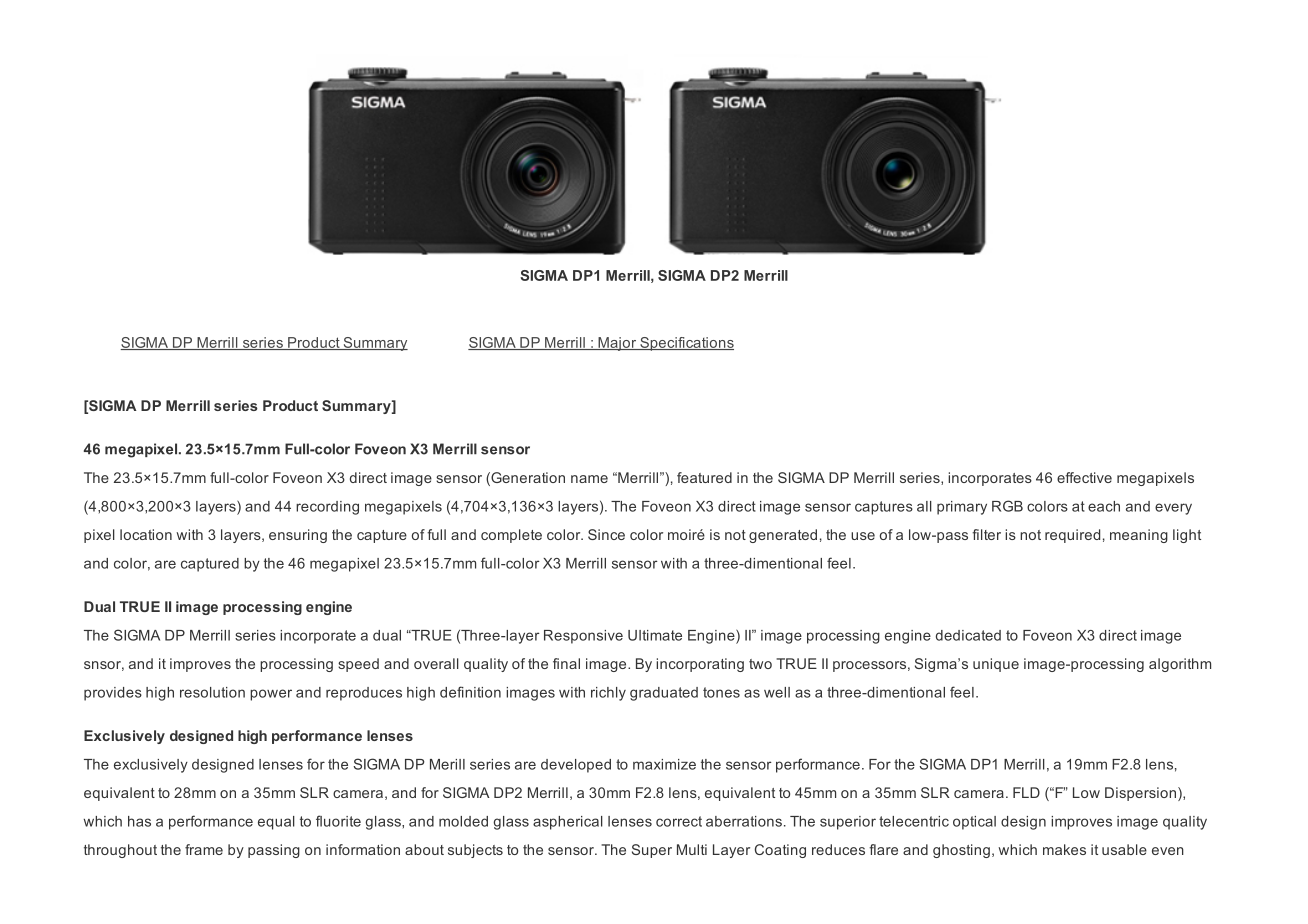 Image resolution: width=1308 pixels, height=924 pixels. Describe the element at coordinates (617, 344) in the page. I see `Major` at that location.
